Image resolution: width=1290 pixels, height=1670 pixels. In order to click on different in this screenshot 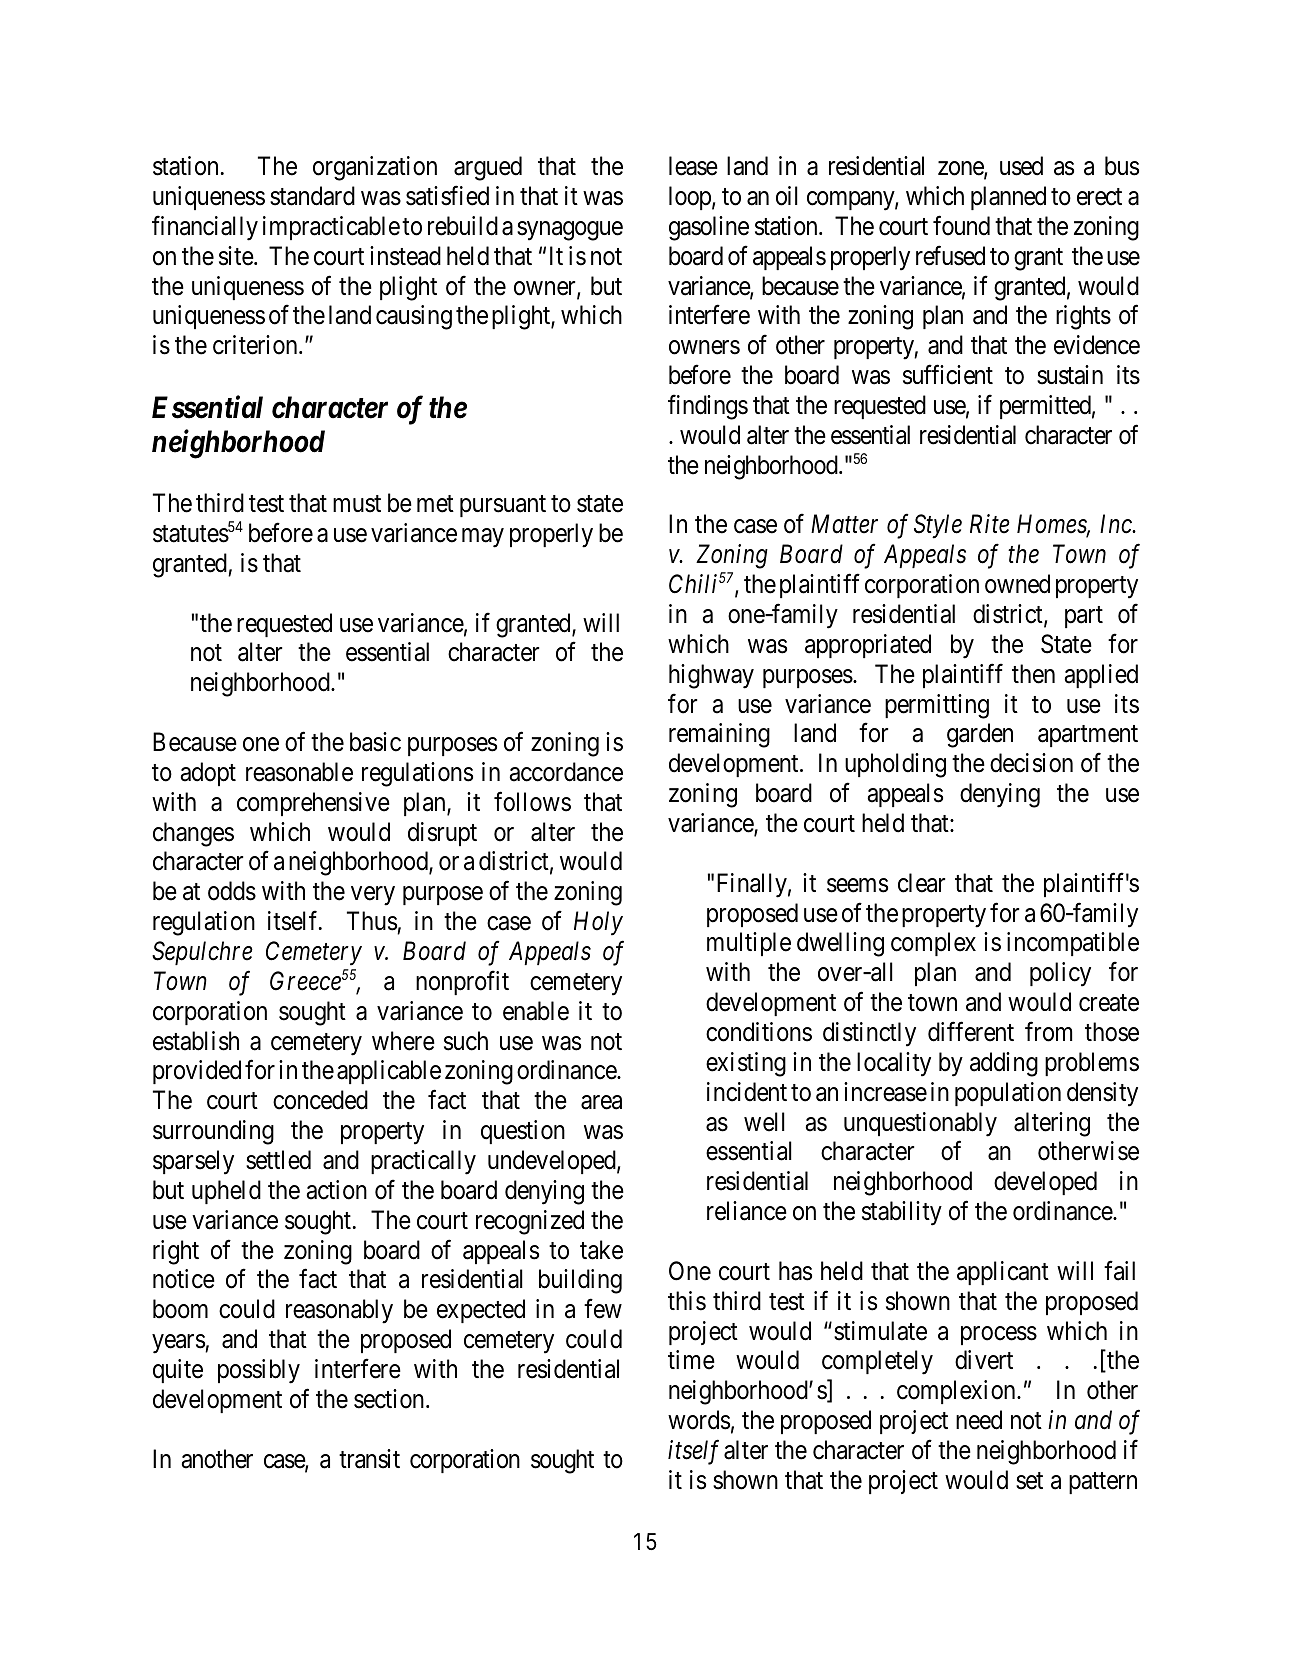, I will do `click(971, 1032)`.
